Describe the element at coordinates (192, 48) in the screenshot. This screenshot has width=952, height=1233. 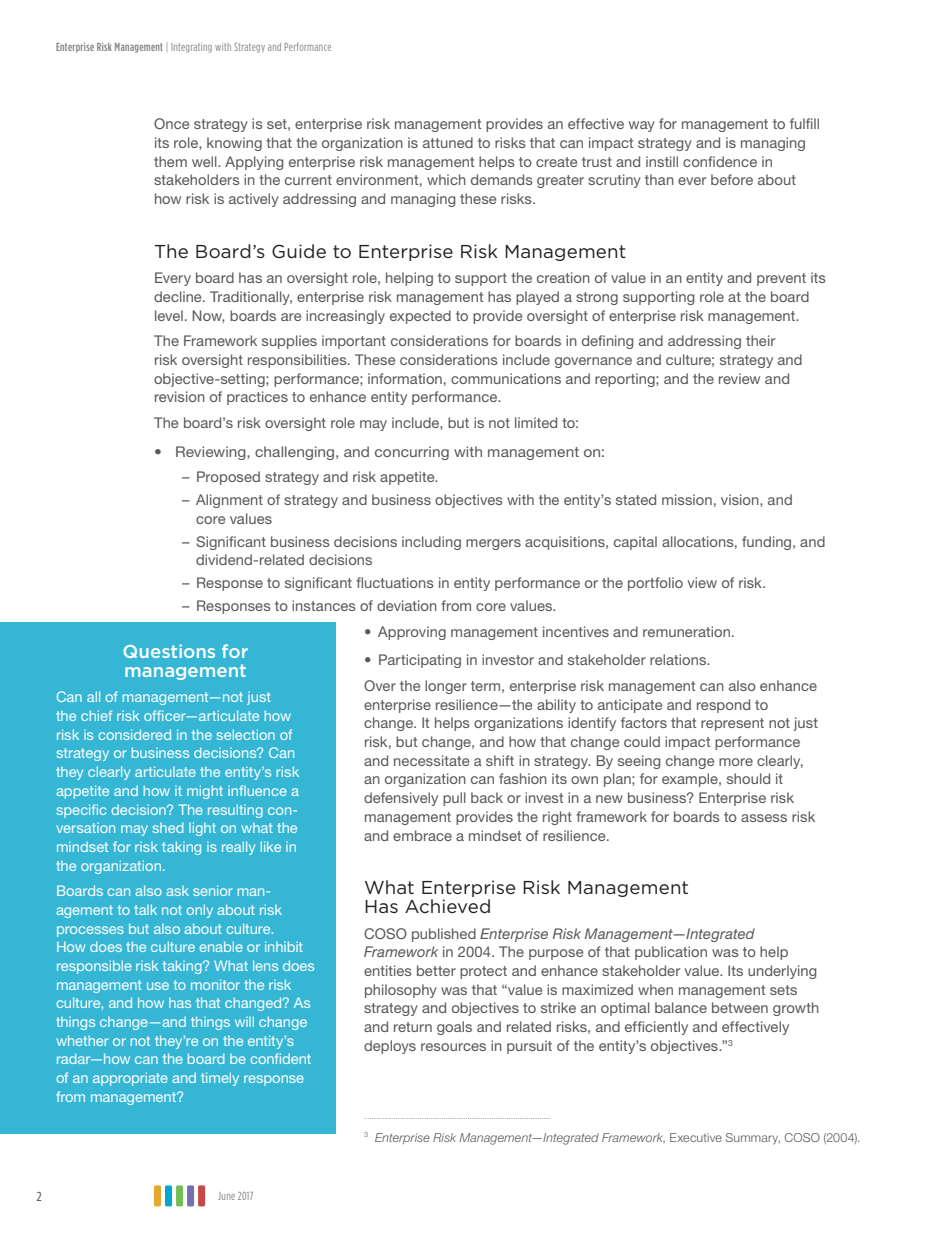
I see `Integrating` at that location.
